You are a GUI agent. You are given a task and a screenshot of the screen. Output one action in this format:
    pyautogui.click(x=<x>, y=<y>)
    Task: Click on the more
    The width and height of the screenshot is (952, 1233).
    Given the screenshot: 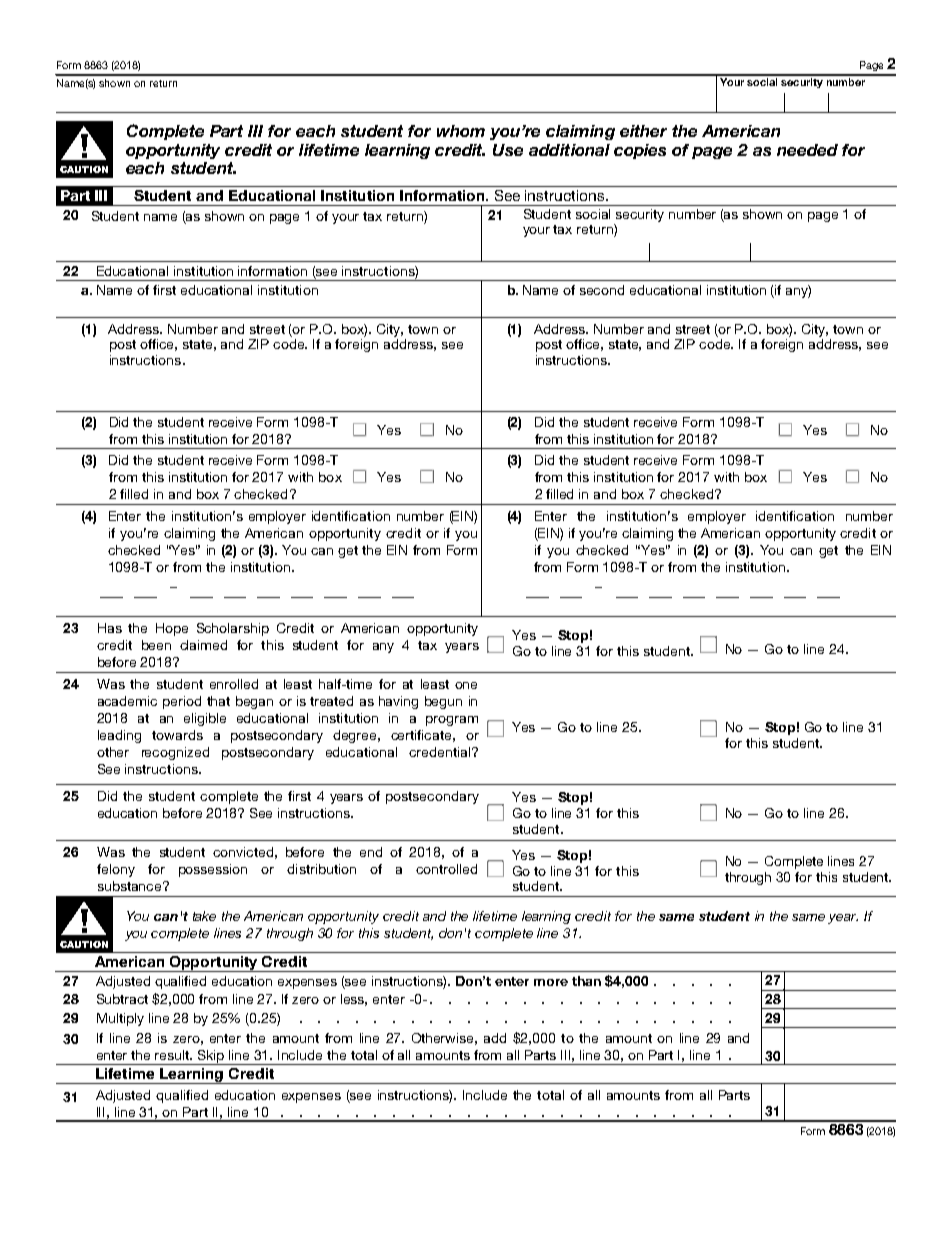 What is the action you would take?
    pyautogui.click(x=551, y=982)
